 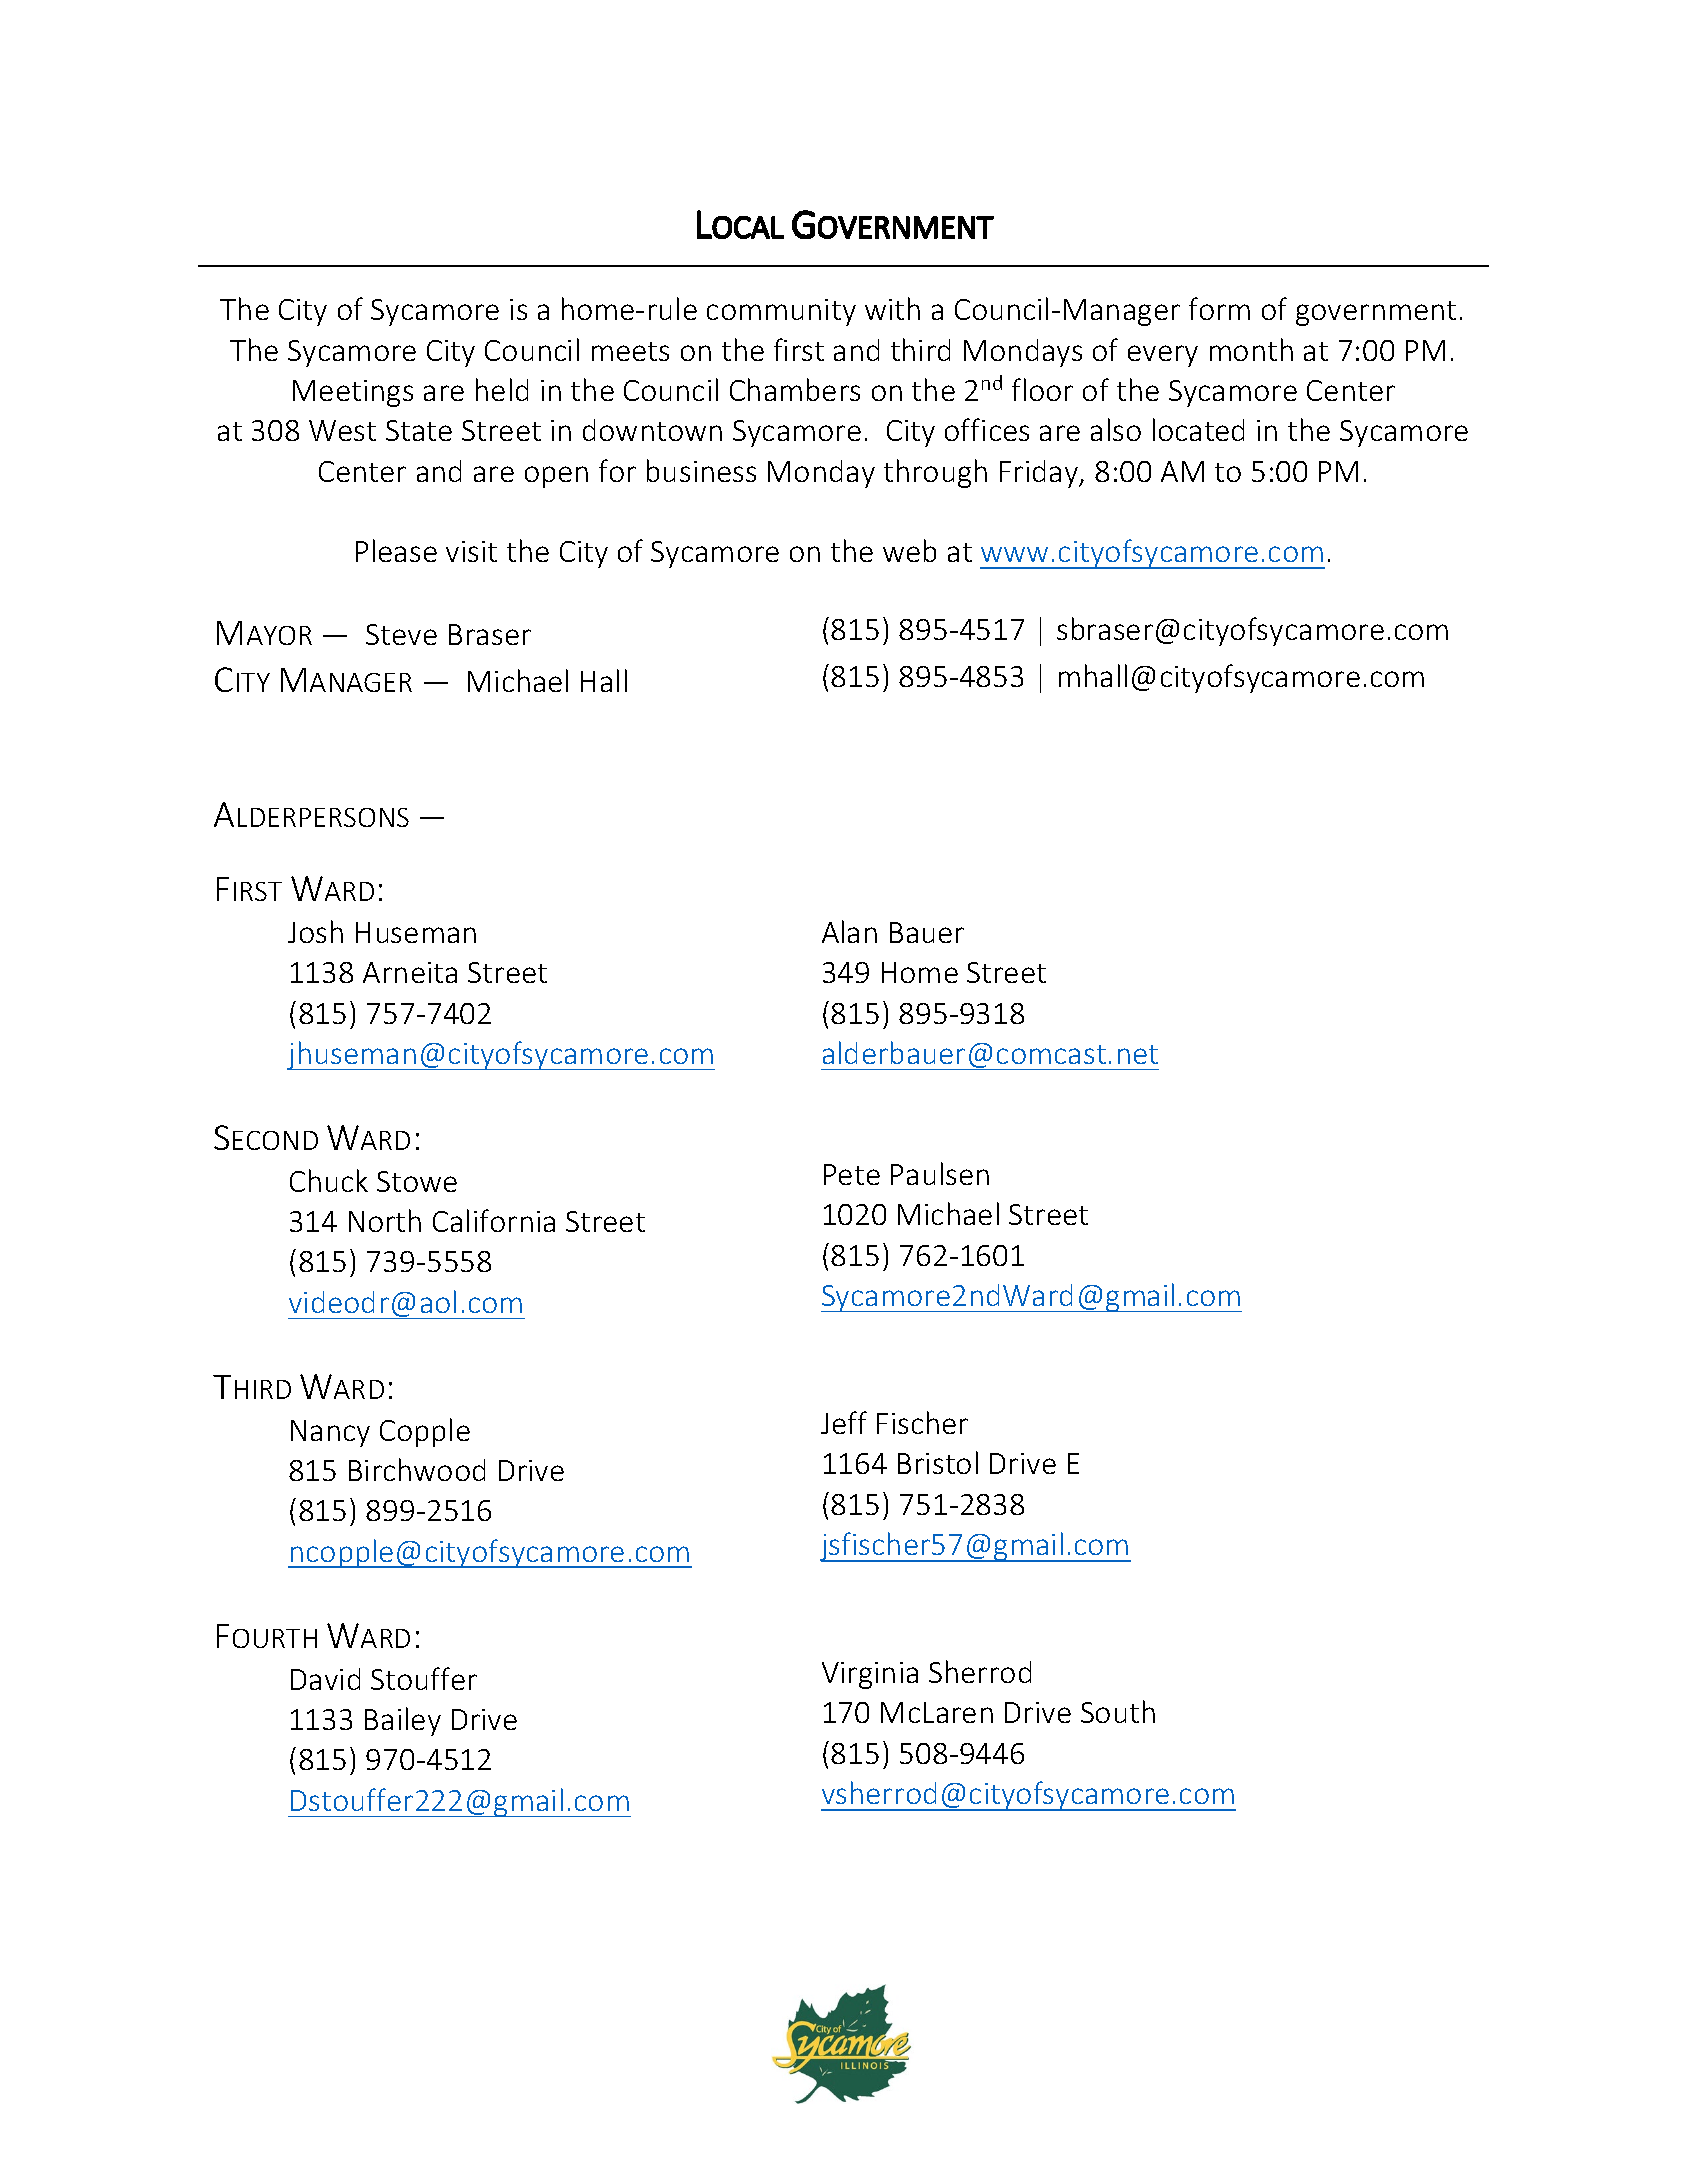 What do you see at coordinates (1118, 1711) in the screenshot?
I see `South` at bounding box center [1118, 1711].
